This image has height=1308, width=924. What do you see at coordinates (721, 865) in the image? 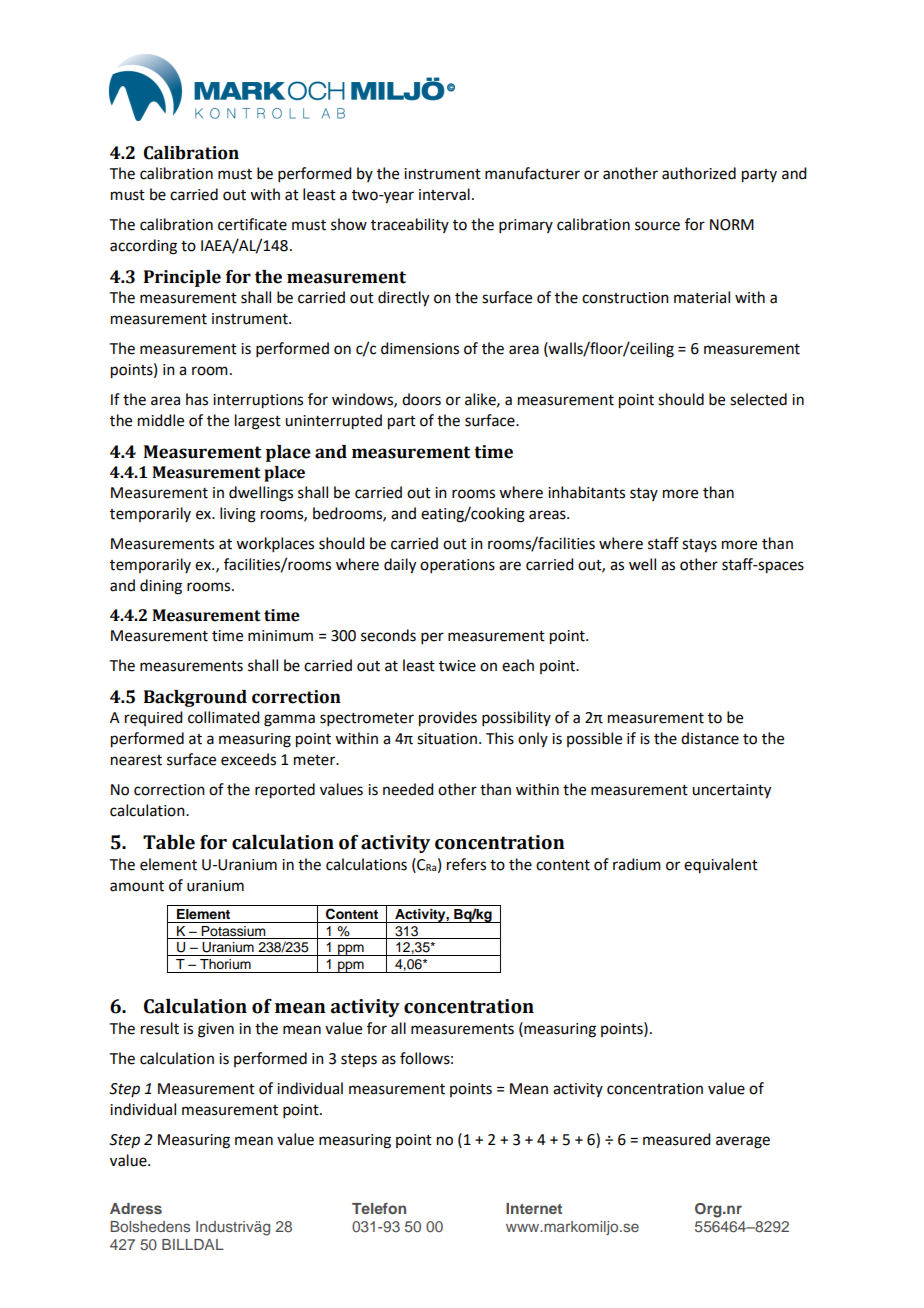
I see `equivalent` at bounding box center [721, 865].
